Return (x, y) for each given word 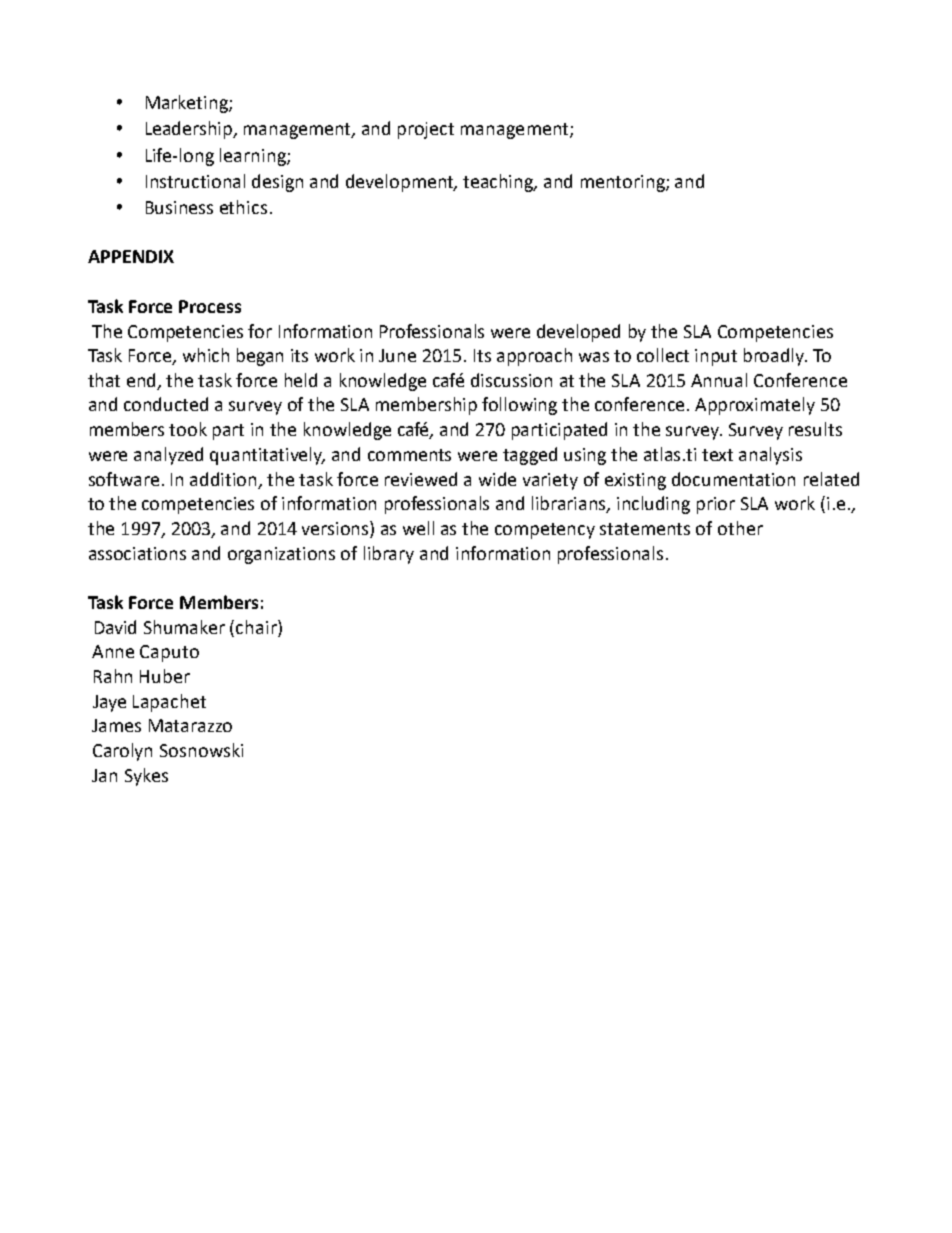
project (426, 130)
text (717, 455)
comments (409, 455)
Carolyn (122, 752)
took (188, 429)
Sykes (146, 777)
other (740, 528)
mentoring (624, 183)
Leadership (190, 130)
